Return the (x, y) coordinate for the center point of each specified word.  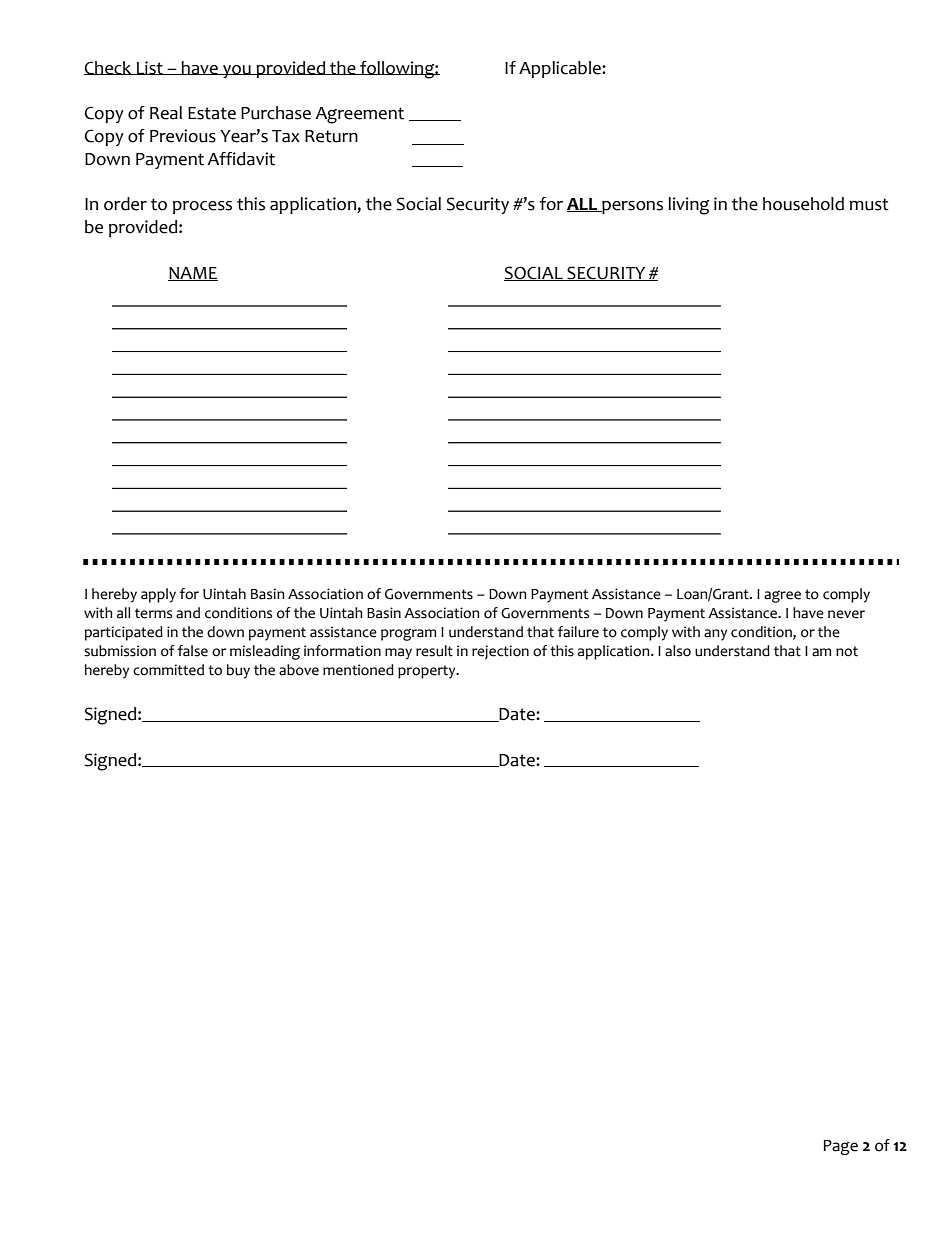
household (803, 204)
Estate (212, 113)
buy (238, 671)
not (847, 651)
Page (840, 1147)
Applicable (561, 69)
